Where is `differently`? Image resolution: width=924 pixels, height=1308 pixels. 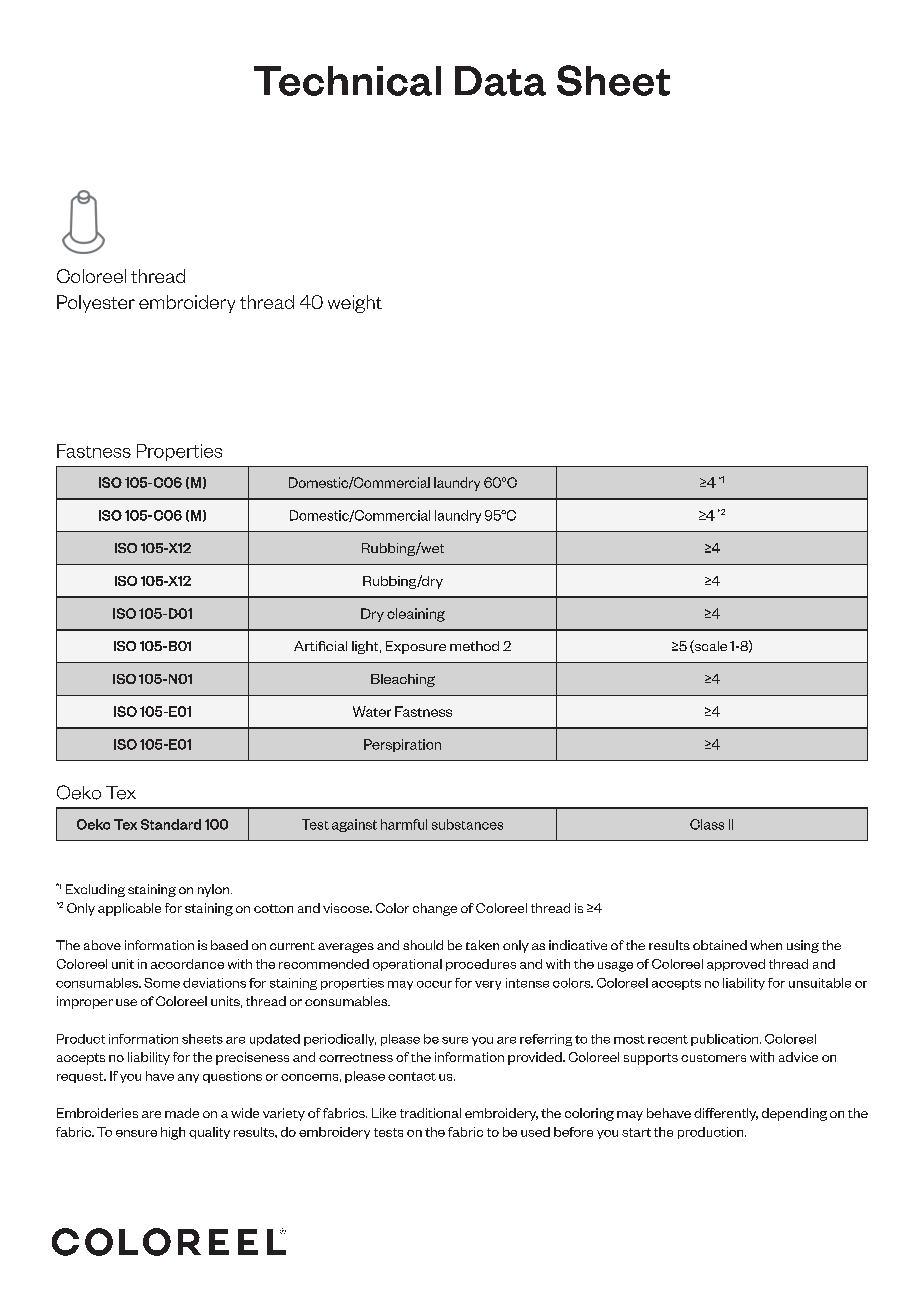
differently is located at coordinates (726, 1114).
